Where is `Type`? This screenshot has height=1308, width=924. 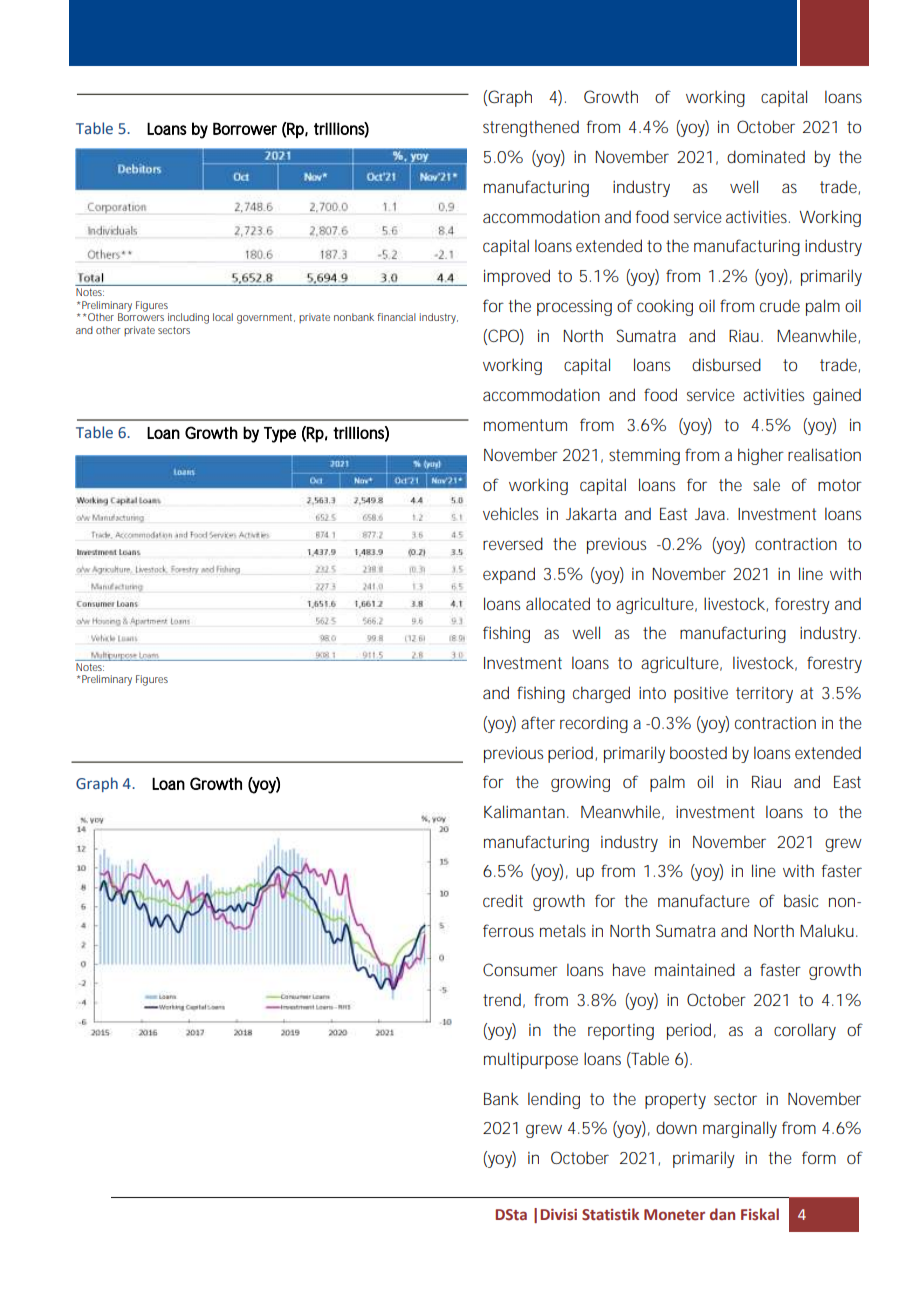 Type is located at coordinates (280, 435).
